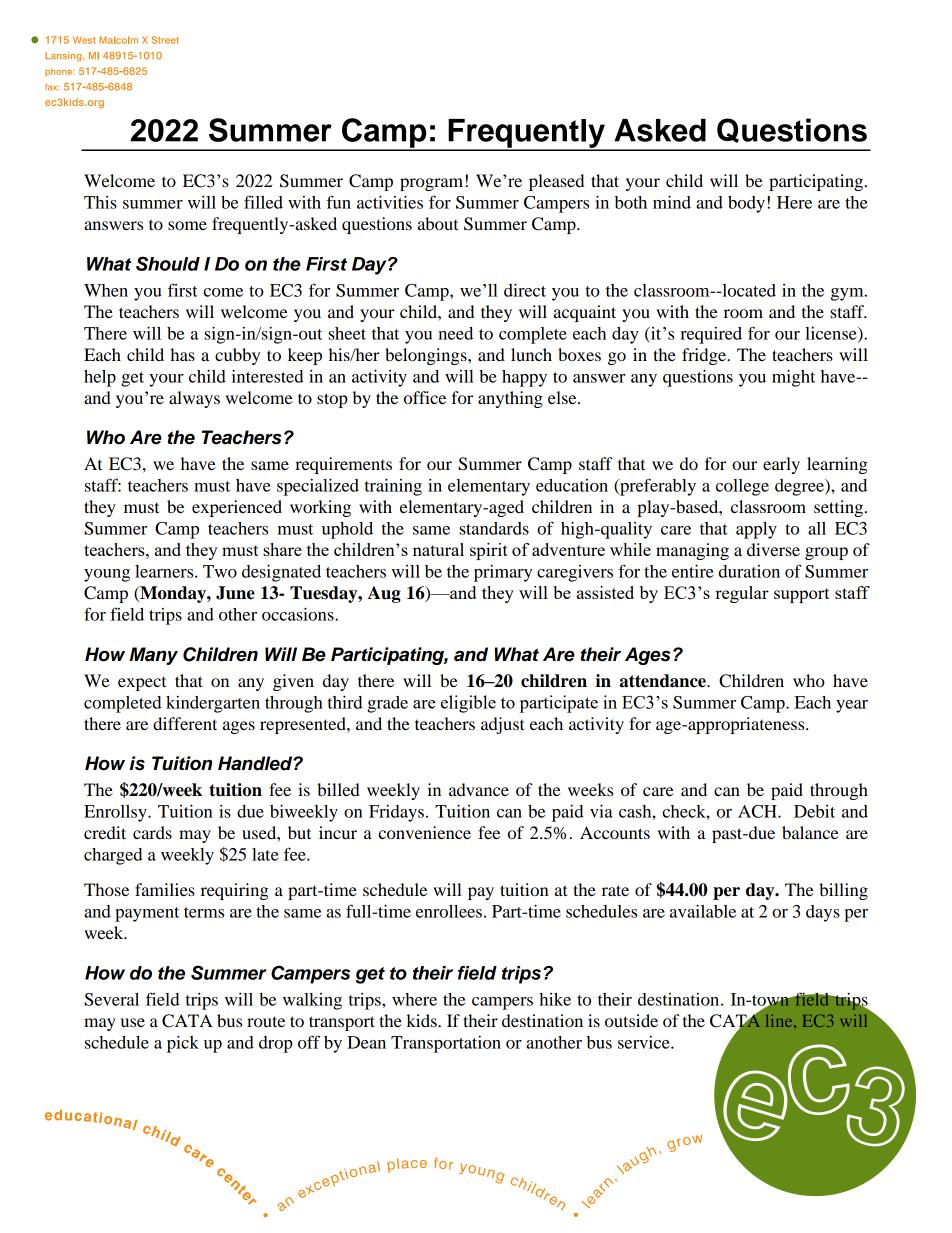  Describe the element at coordinates (438, 223) in the document. I see `about` at that location.
